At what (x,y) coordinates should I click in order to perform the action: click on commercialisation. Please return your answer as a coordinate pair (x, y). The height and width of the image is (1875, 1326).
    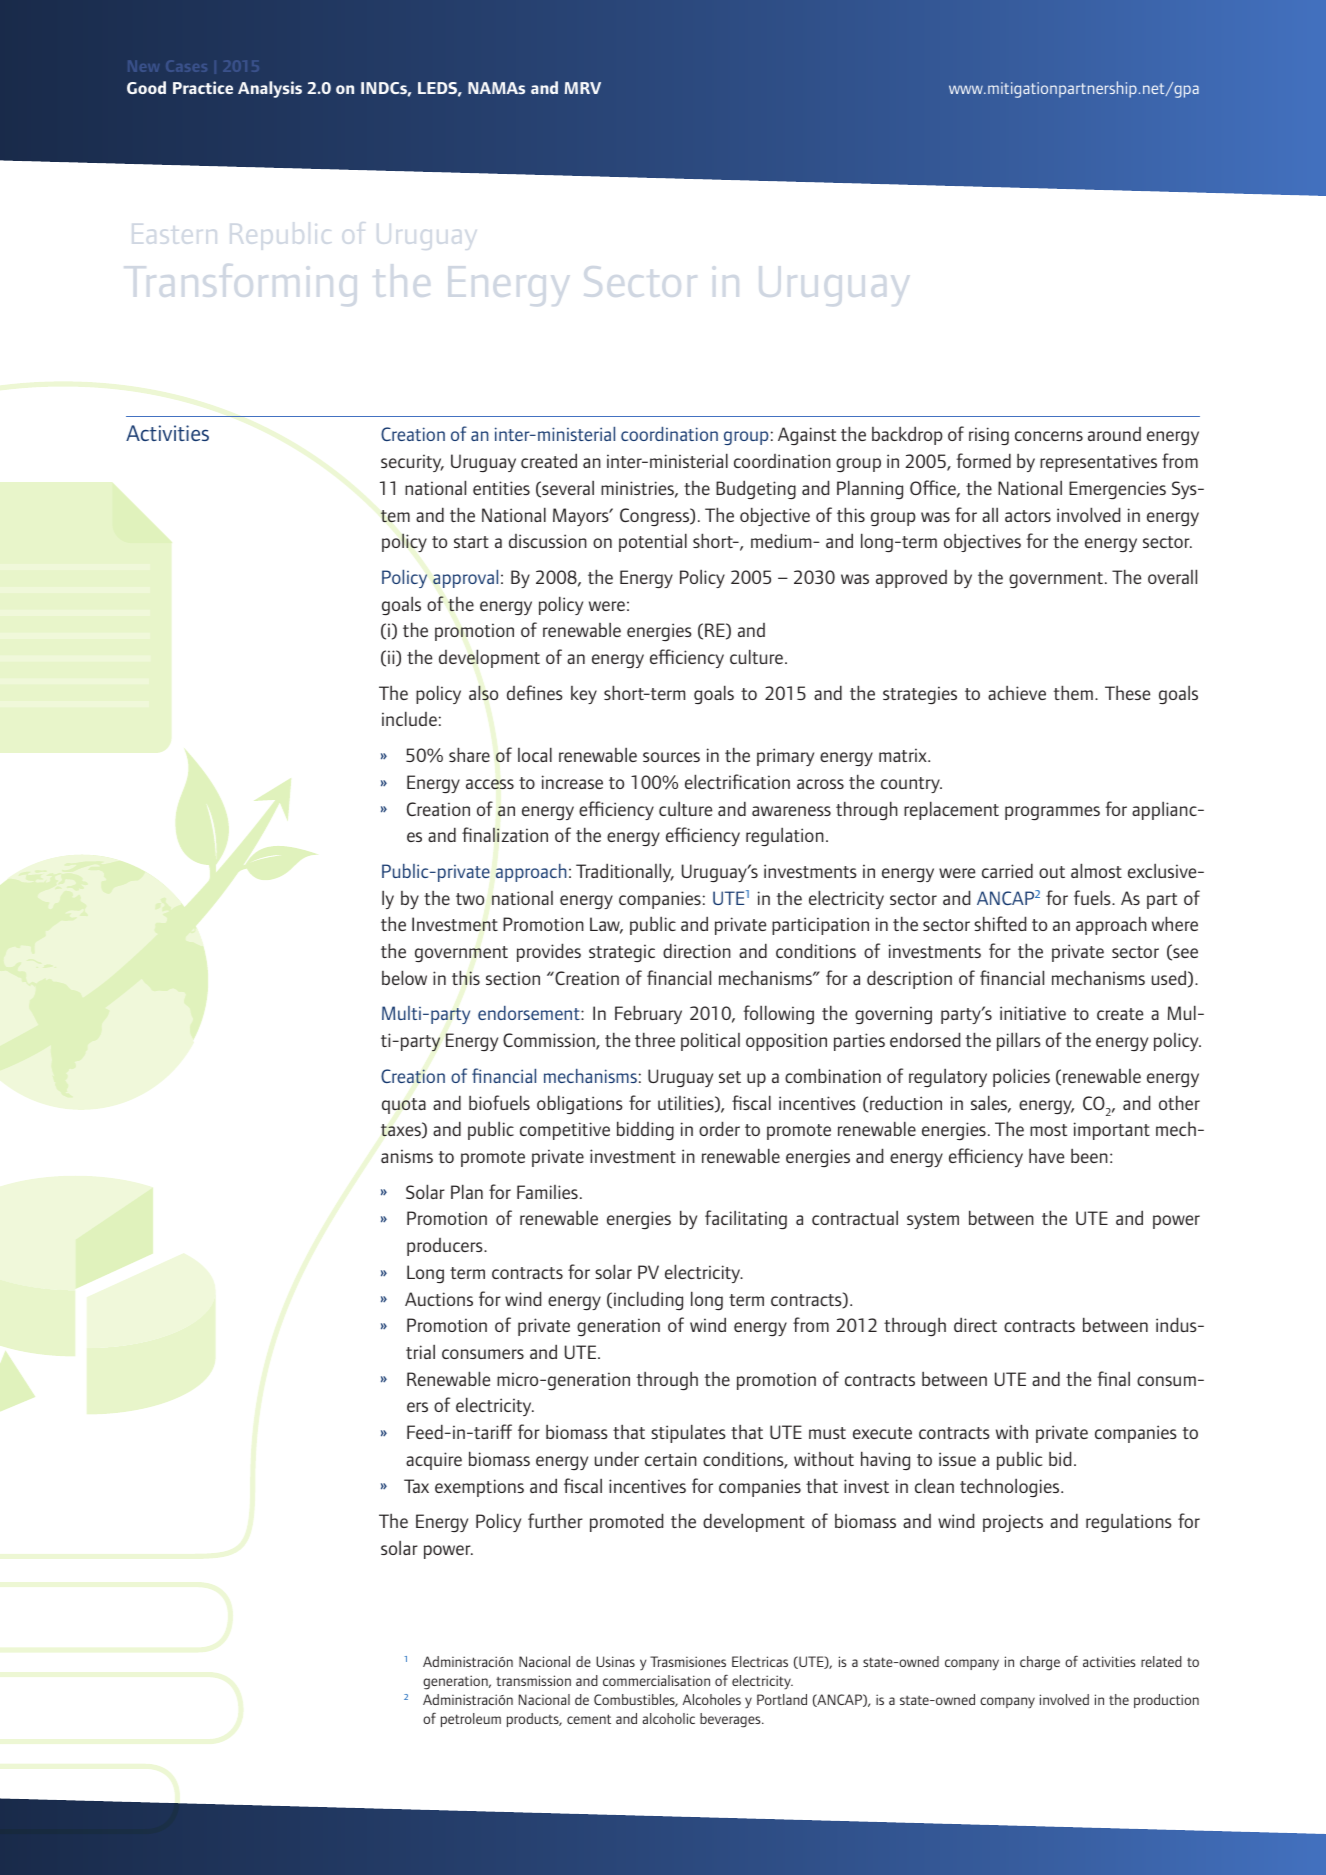
    Looking at the image, I should click on (656, 1680).
